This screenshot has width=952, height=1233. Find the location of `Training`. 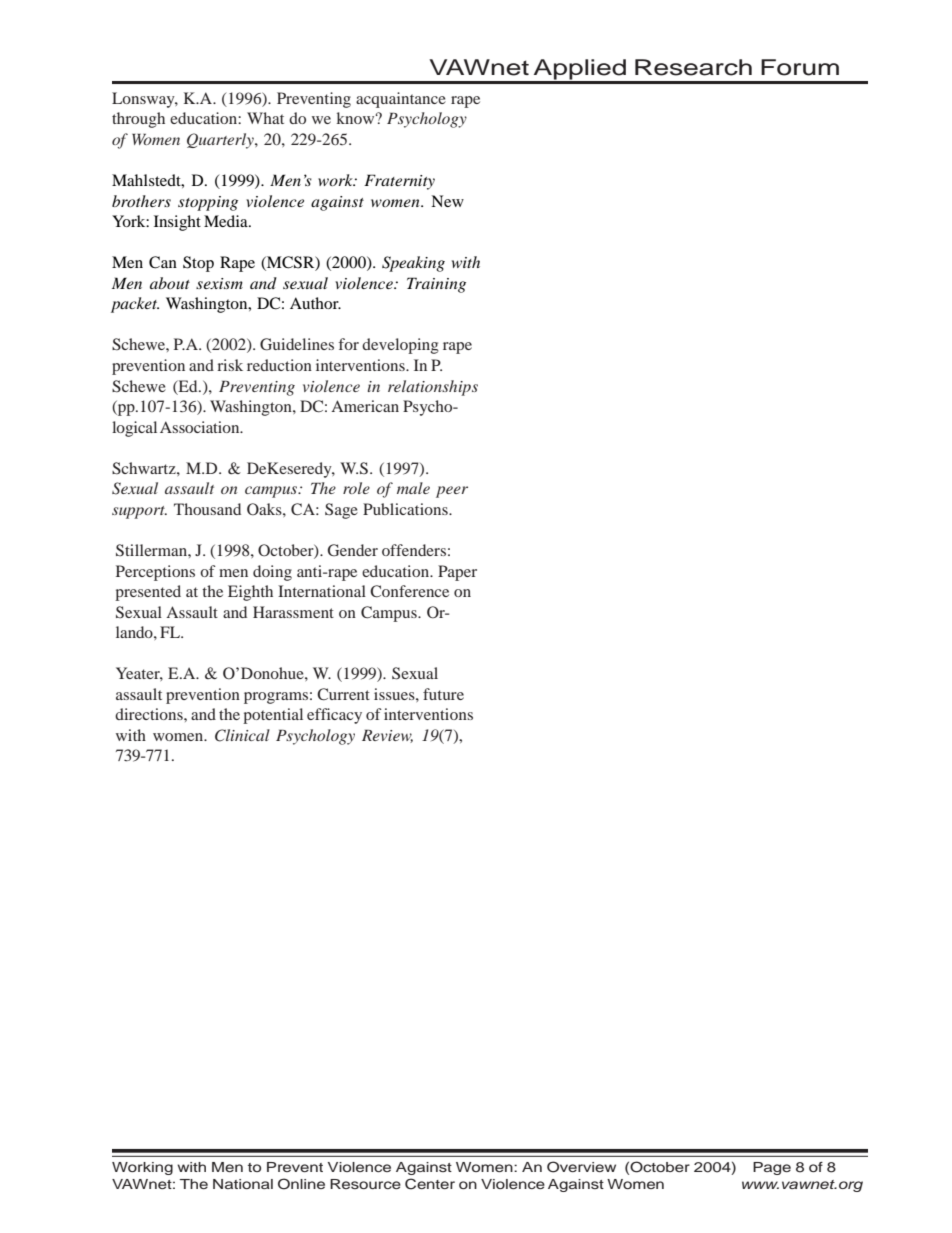

Training is located at coordinates (436, 285).
